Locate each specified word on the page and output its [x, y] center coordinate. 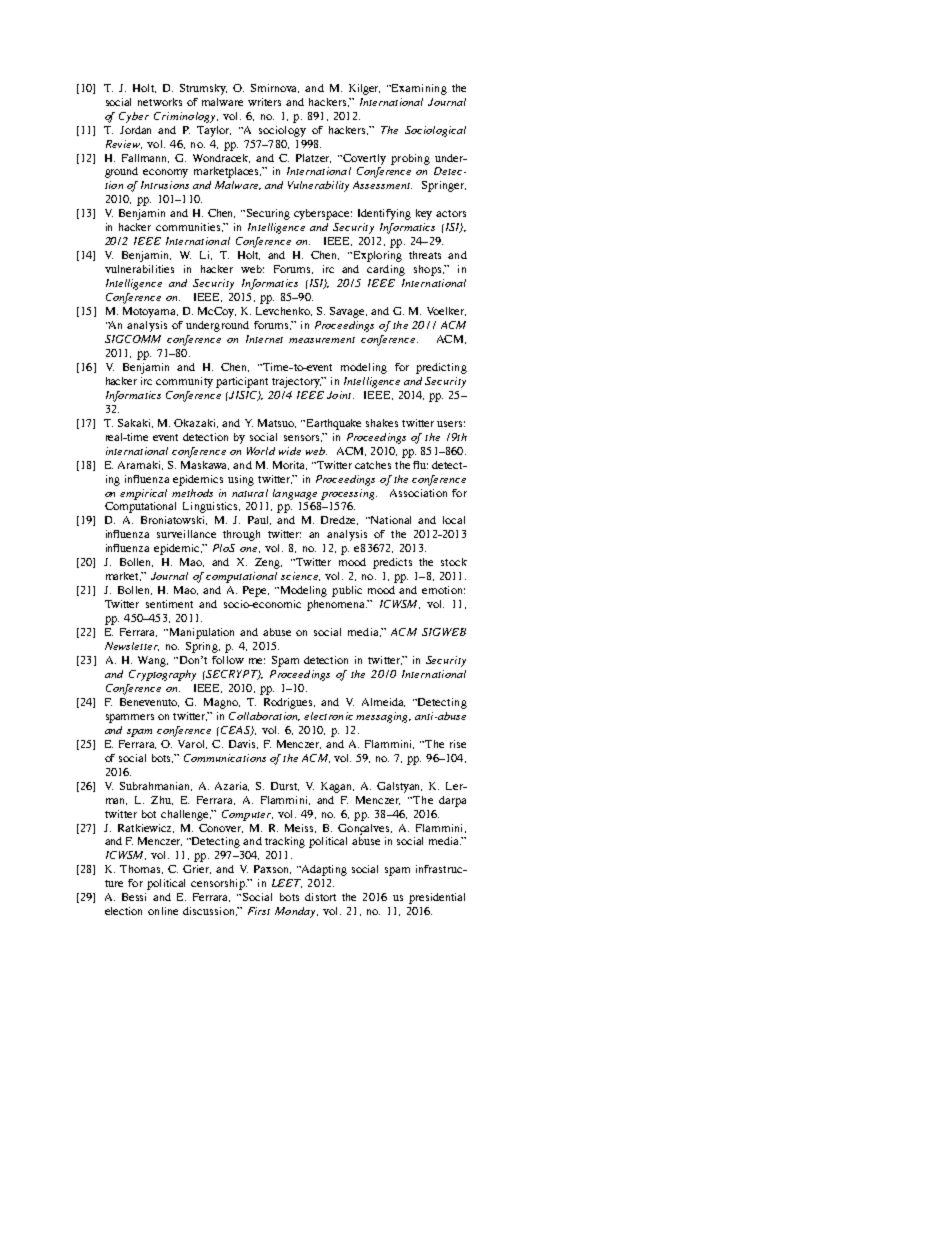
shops [429, 270]
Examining [418, 89]
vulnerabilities [139, 269]
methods [192, 493]
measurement [322, 340]
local [454, 520]
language [295, 494]
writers [264, 102]
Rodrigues [289, 703]
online [163, 911]
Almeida [383, 702]
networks [160, 102]
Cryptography [162, 675]
